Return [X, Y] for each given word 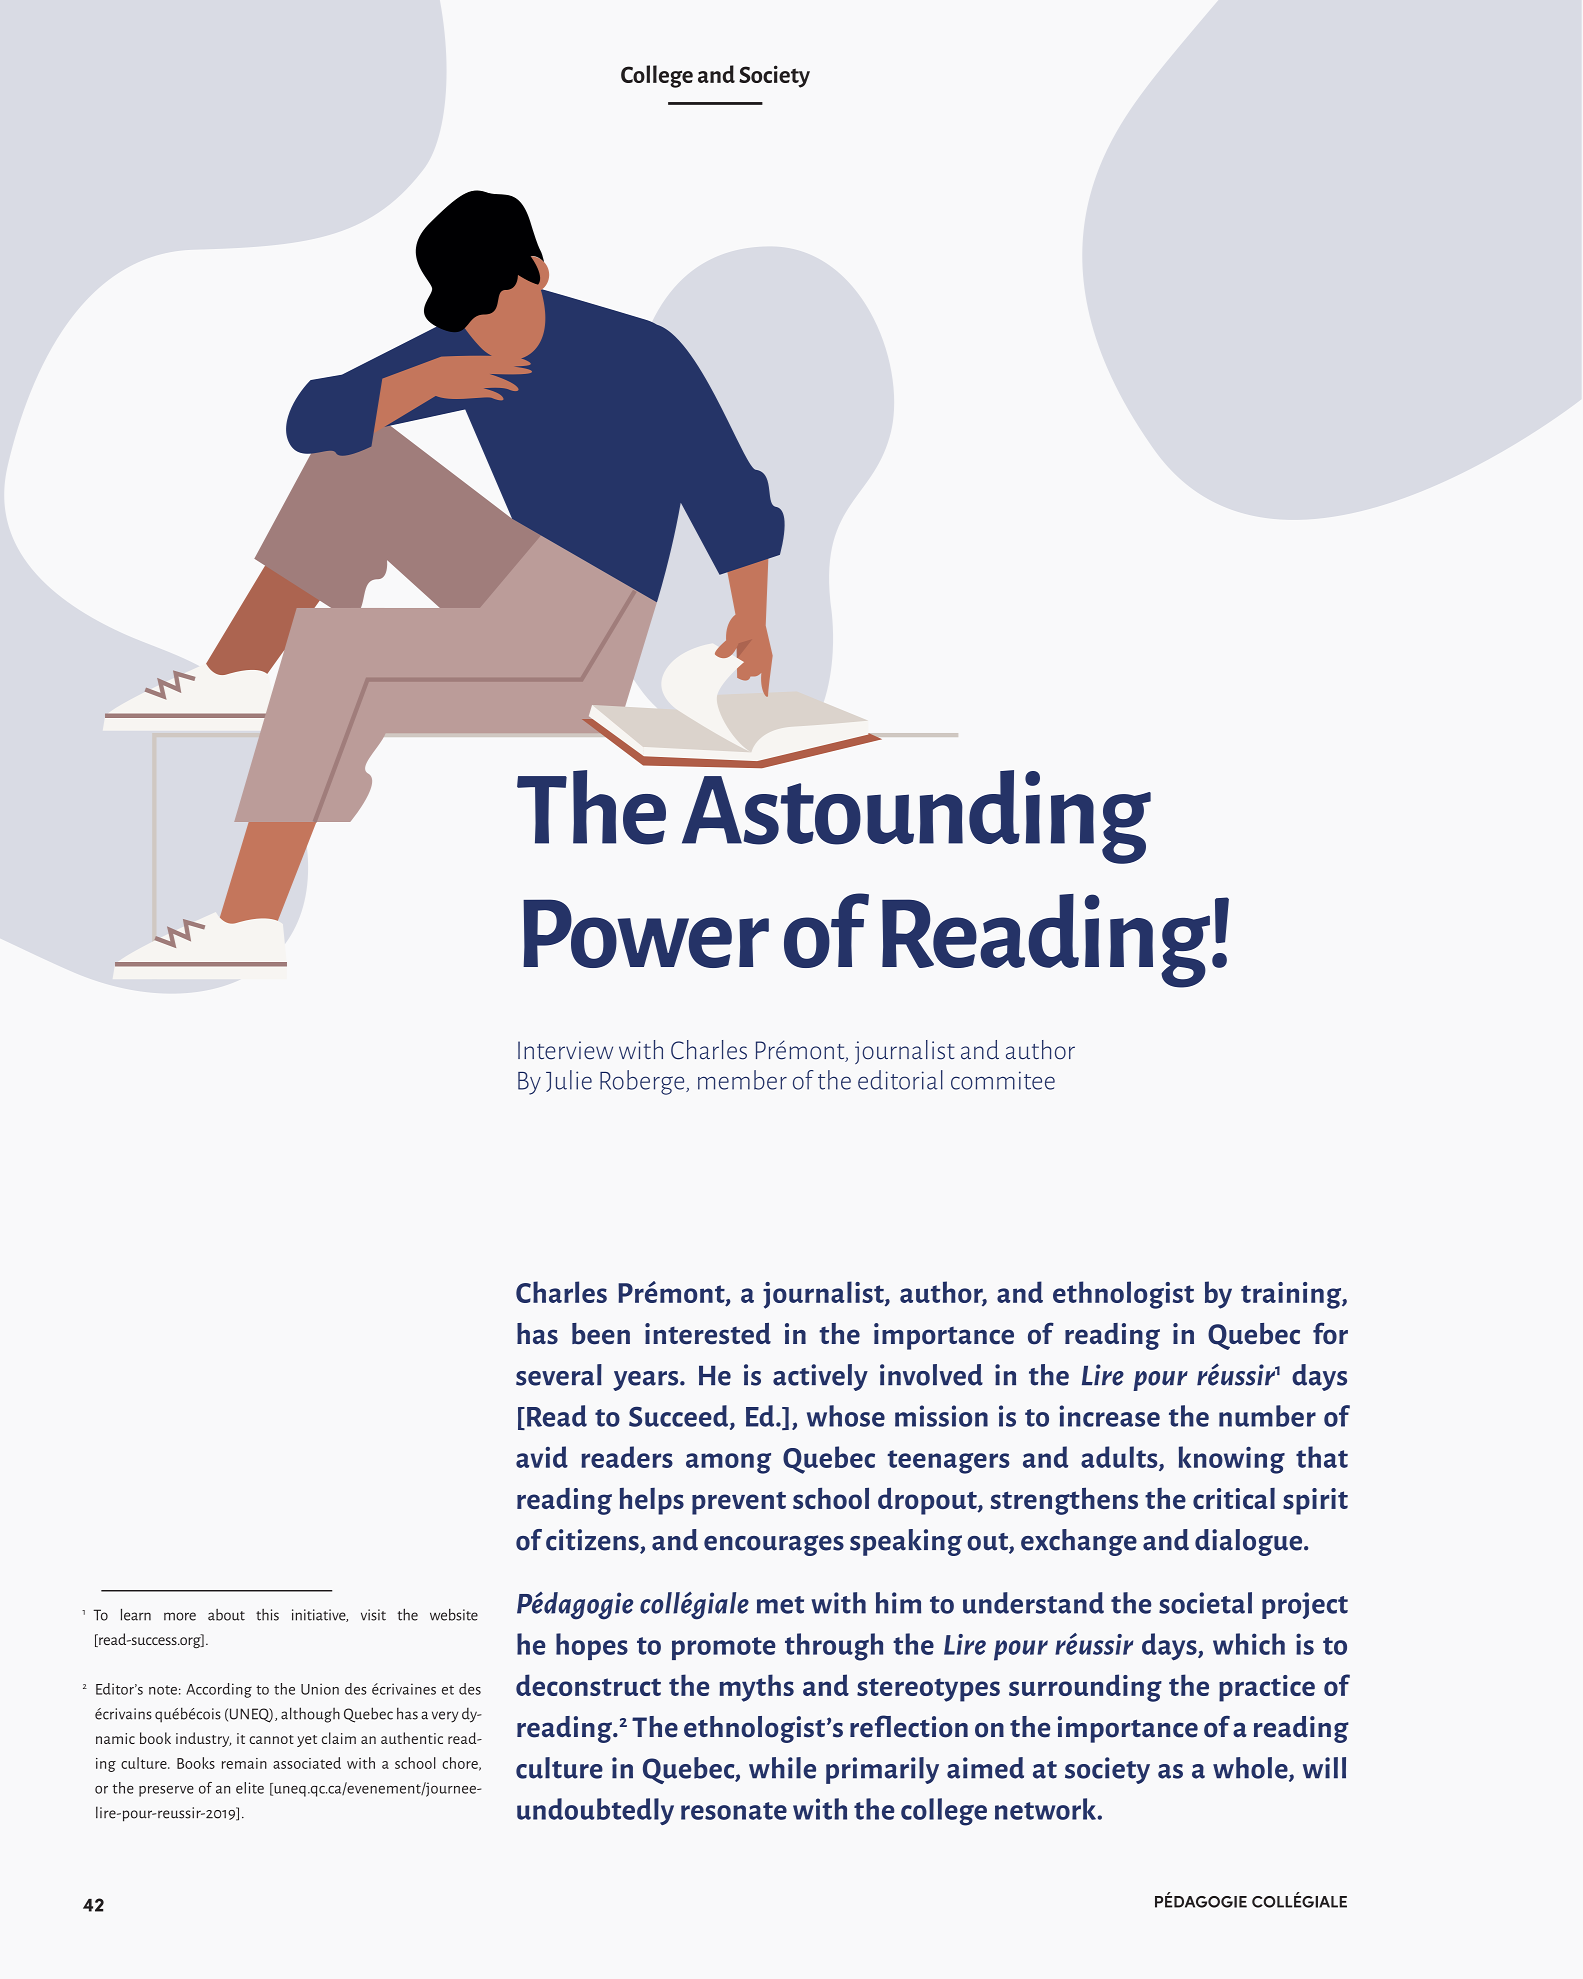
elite [250, 1788]
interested [708, 1334]
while [782, 1768]
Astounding [916, 815]
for [1330, 1333]
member [742, 1080]
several [559, 1375]
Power [646, 933]
